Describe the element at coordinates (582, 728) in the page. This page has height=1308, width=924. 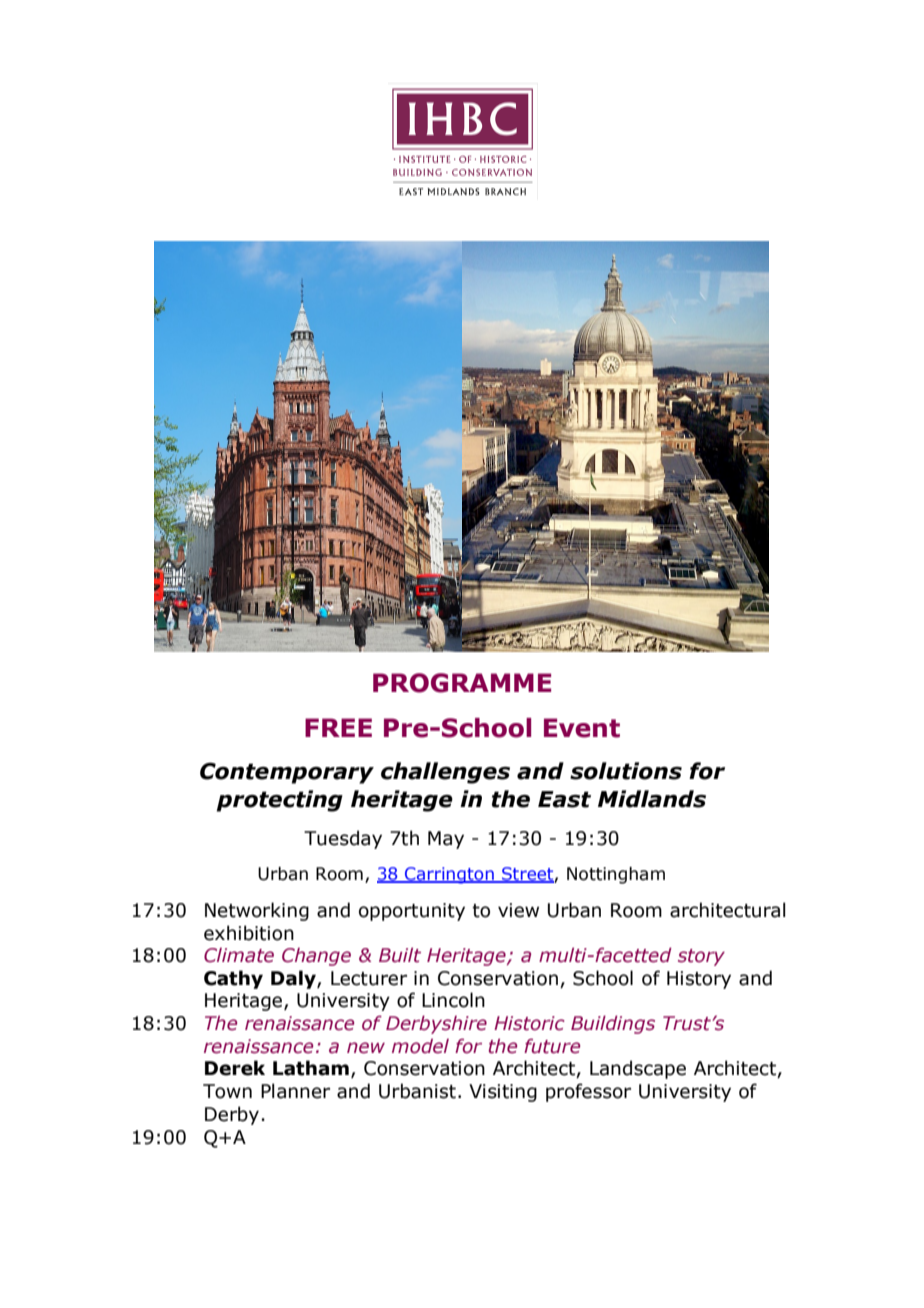
I see `Event` at that location.
